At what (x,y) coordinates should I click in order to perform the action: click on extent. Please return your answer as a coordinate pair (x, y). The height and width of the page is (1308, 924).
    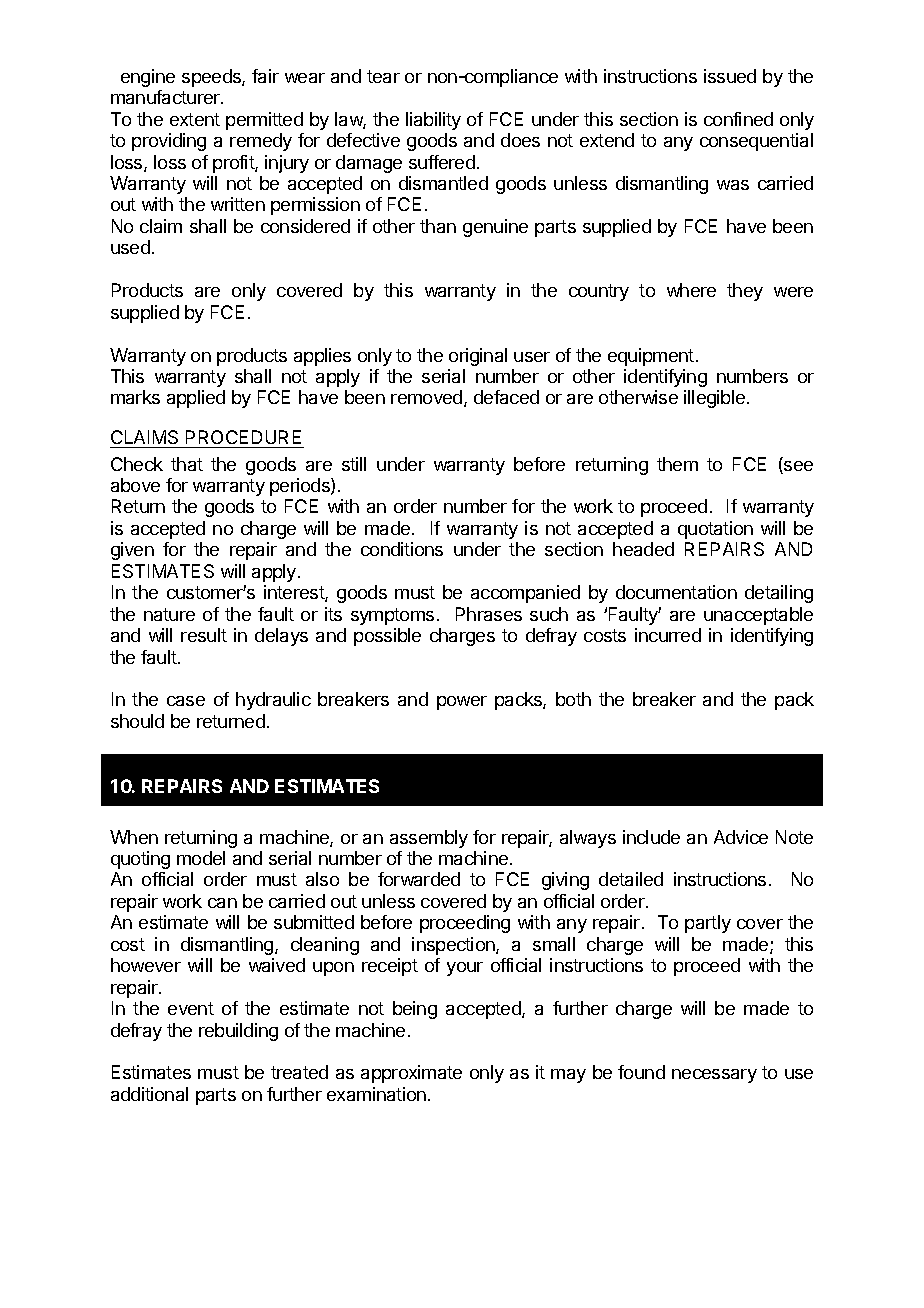
    Looking at the image, I should click on (195, 119).
